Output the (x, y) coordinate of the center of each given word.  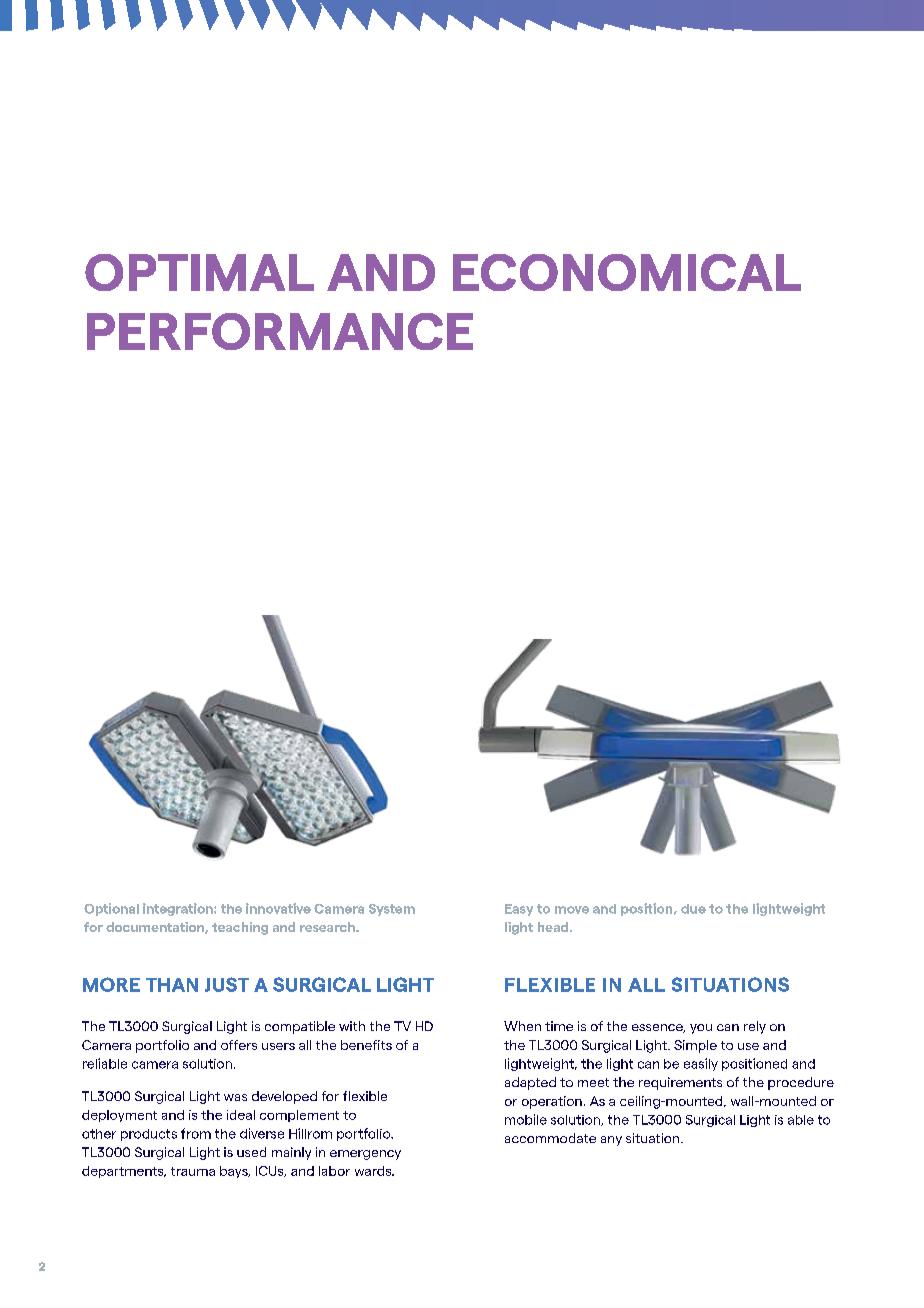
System (392, 910)
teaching (240, 928)
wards (374, 1171)
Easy (519, 910)
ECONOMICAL (627, 272)
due (693, 909)
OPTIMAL (199, 272)
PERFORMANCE (280, 331)
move (572, 910)
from (196, 1133)
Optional (111, 909)
